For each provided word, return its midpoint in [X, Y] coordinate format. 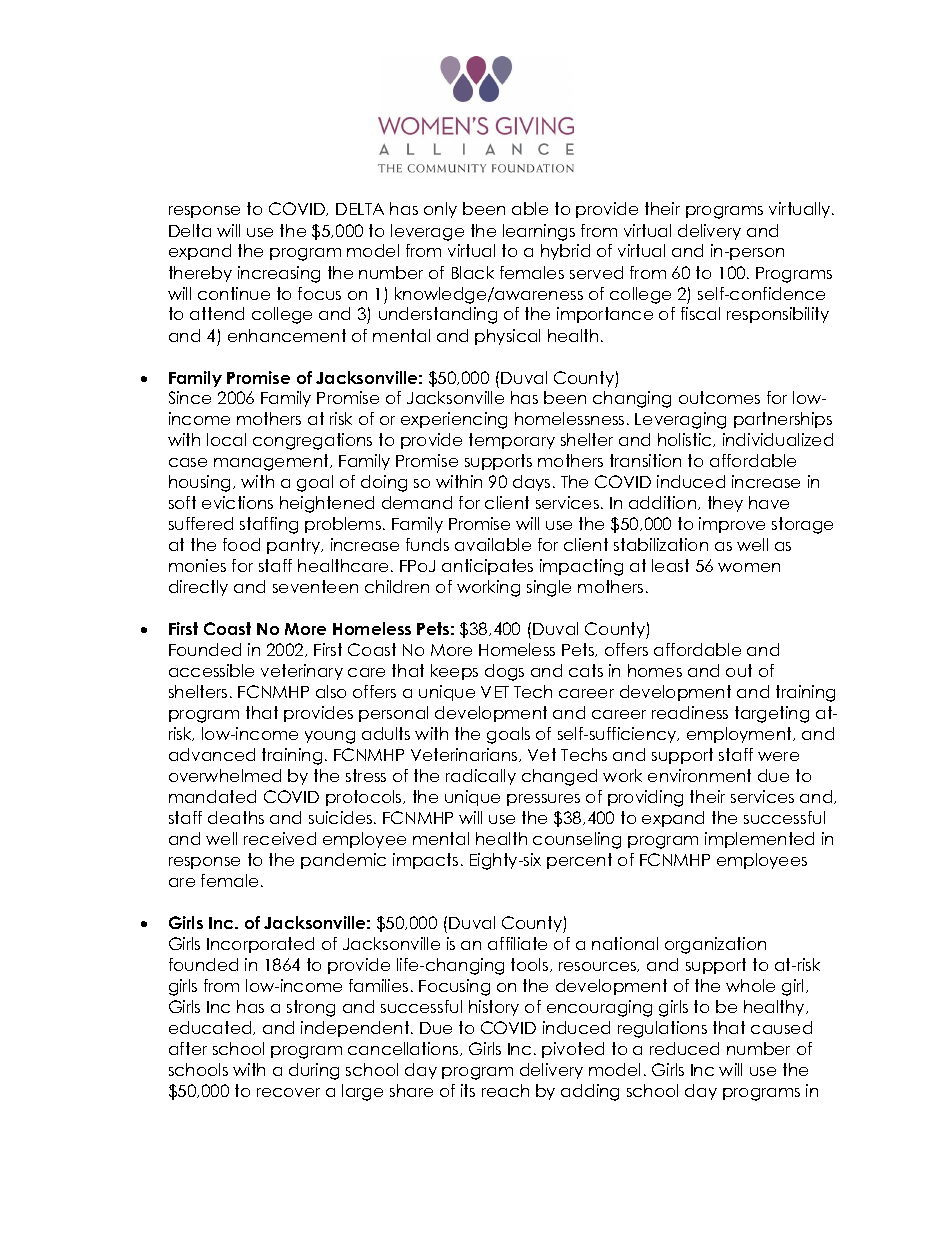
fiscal [700, 313]
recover [288, 1092]
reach [505, 1090]
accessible [211, 670]
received [280, 838]
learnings [539, 232]
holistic [686, 440]
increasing [279, 274]
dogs [504, 672]
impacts [425, 861]
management [272, 462]
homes [655, 670]
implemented [759, 840]
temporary [512, 441]
